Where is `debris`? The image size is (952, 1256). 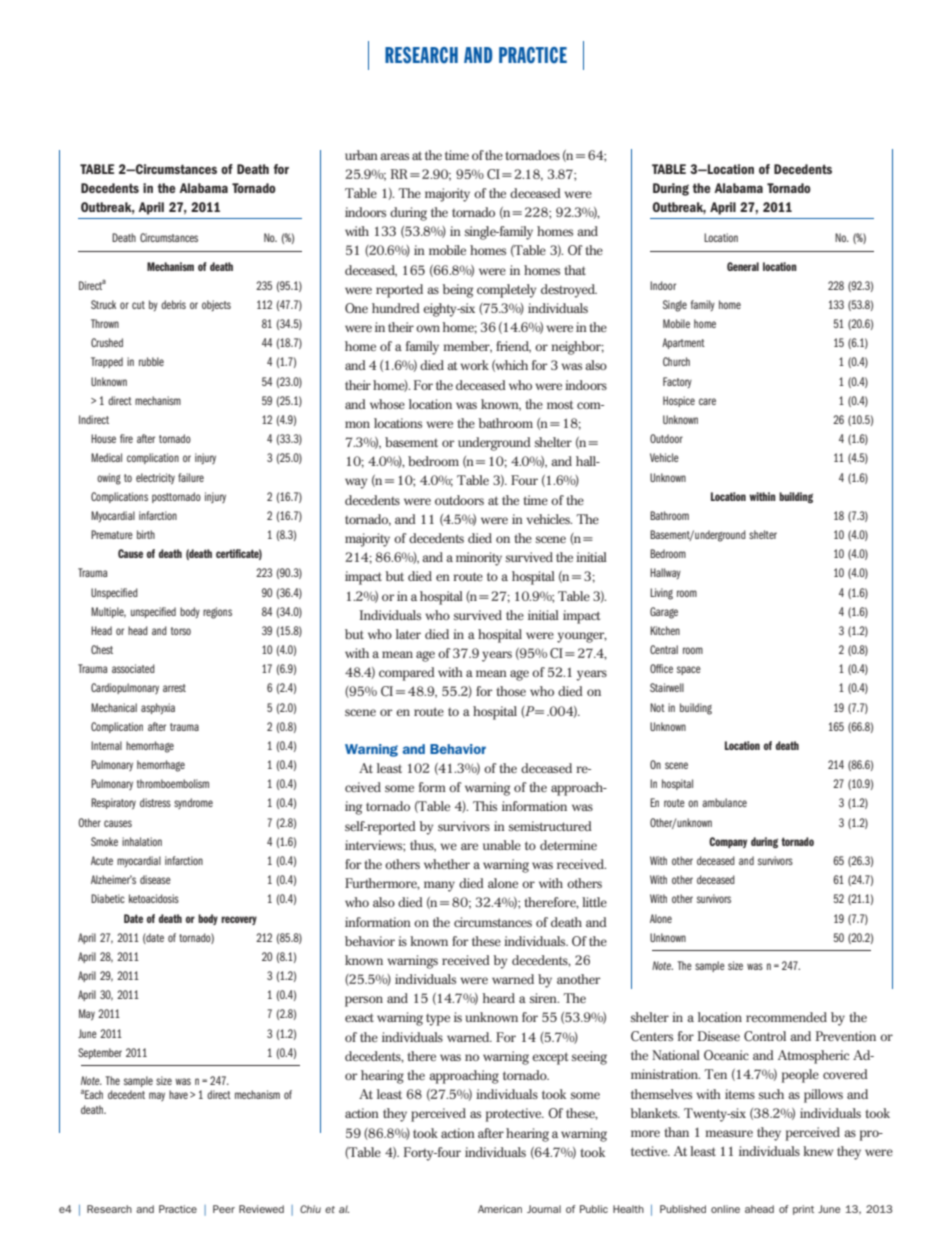 debris is located at coordinates (173, 304).
